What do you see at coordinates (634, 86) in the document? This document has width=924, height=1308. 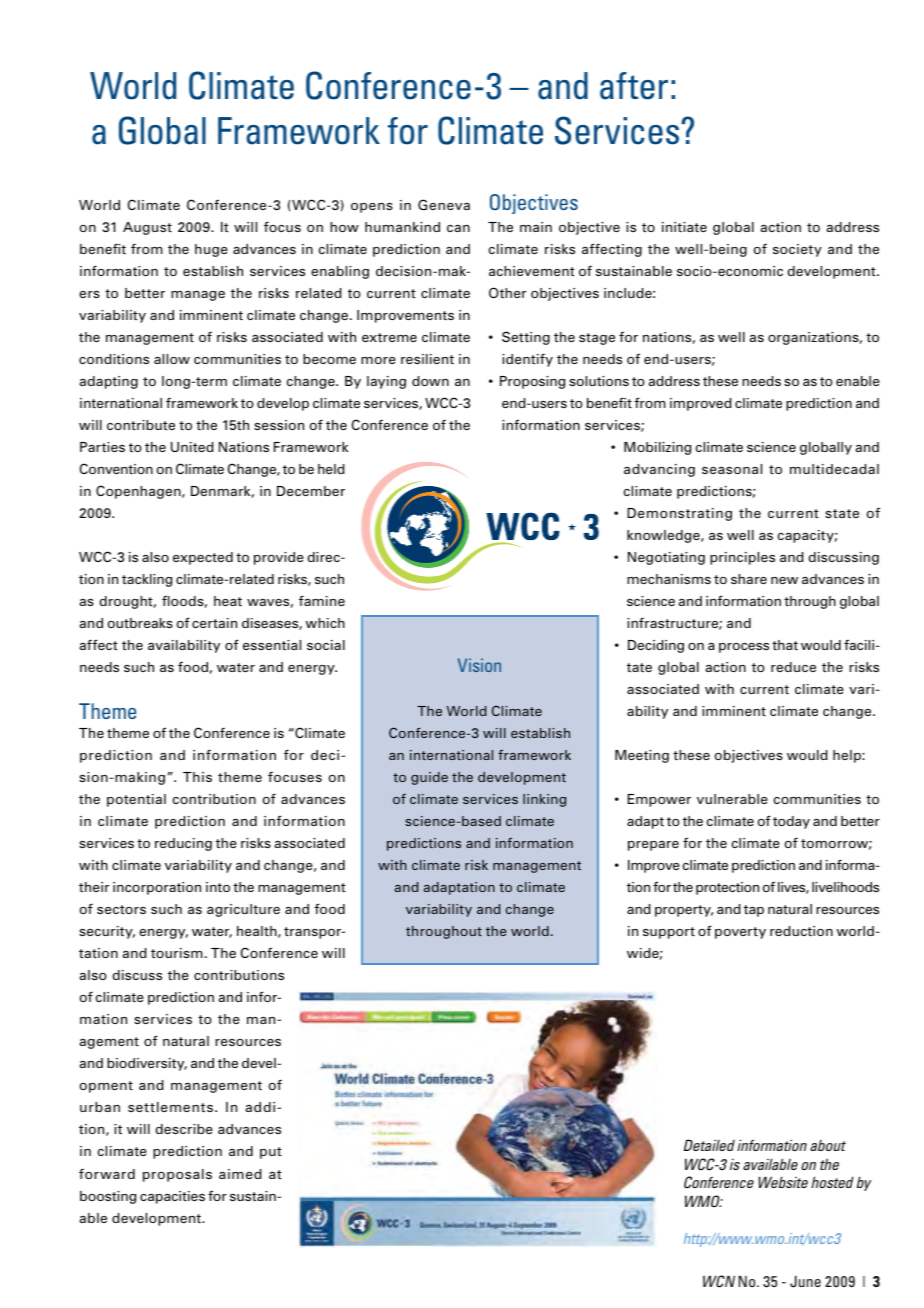 I see `after` at bounding box center [634, 86].
